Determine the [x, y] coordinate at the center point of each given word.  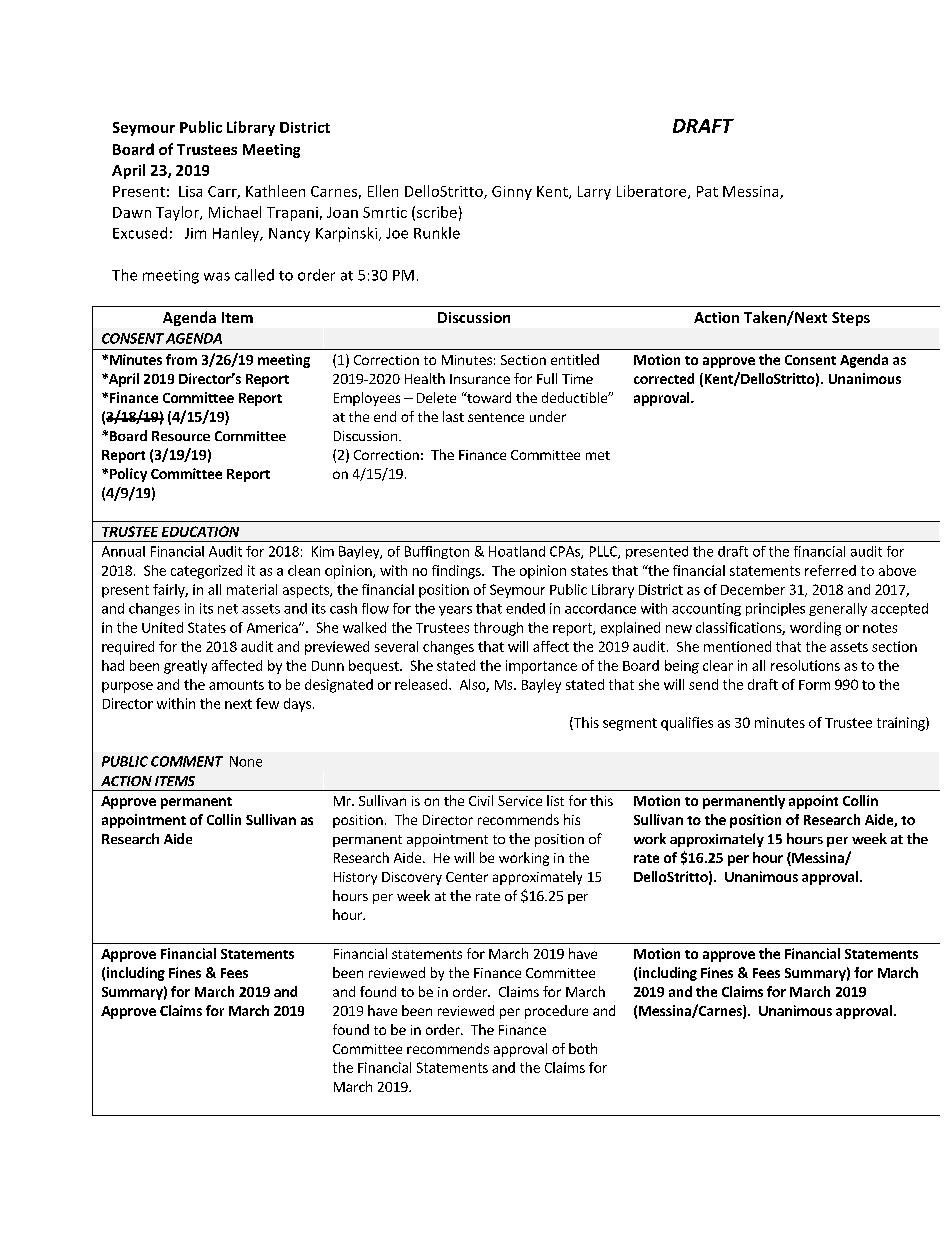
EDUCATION [200, 531]
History [355, 878]
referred [830, 570]
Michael [235, 212]
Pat [707, 191]
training [902, 724]
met [598, 455]
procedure [556, 1012]
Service [520, 801]
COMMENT [187, 761]
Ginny [512, 193]
